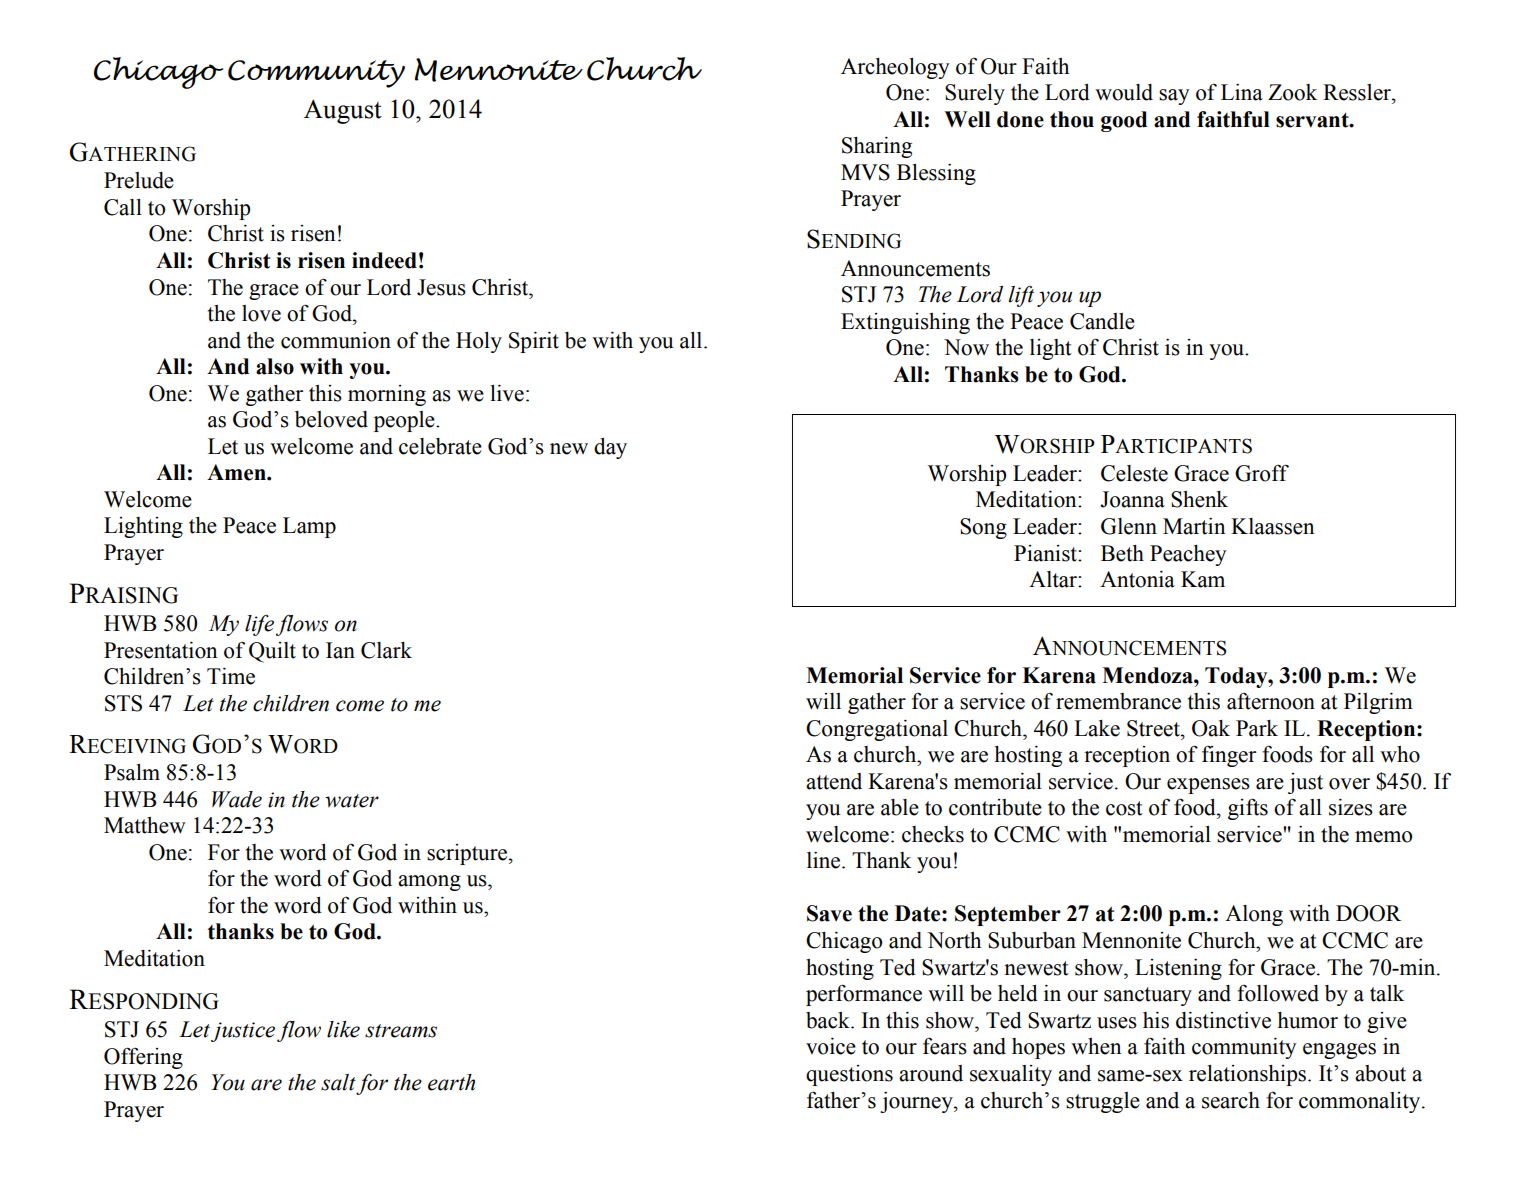  Describe the element at coordinates (895, 68) in the screenshot. I see `Archeology` at that location.
